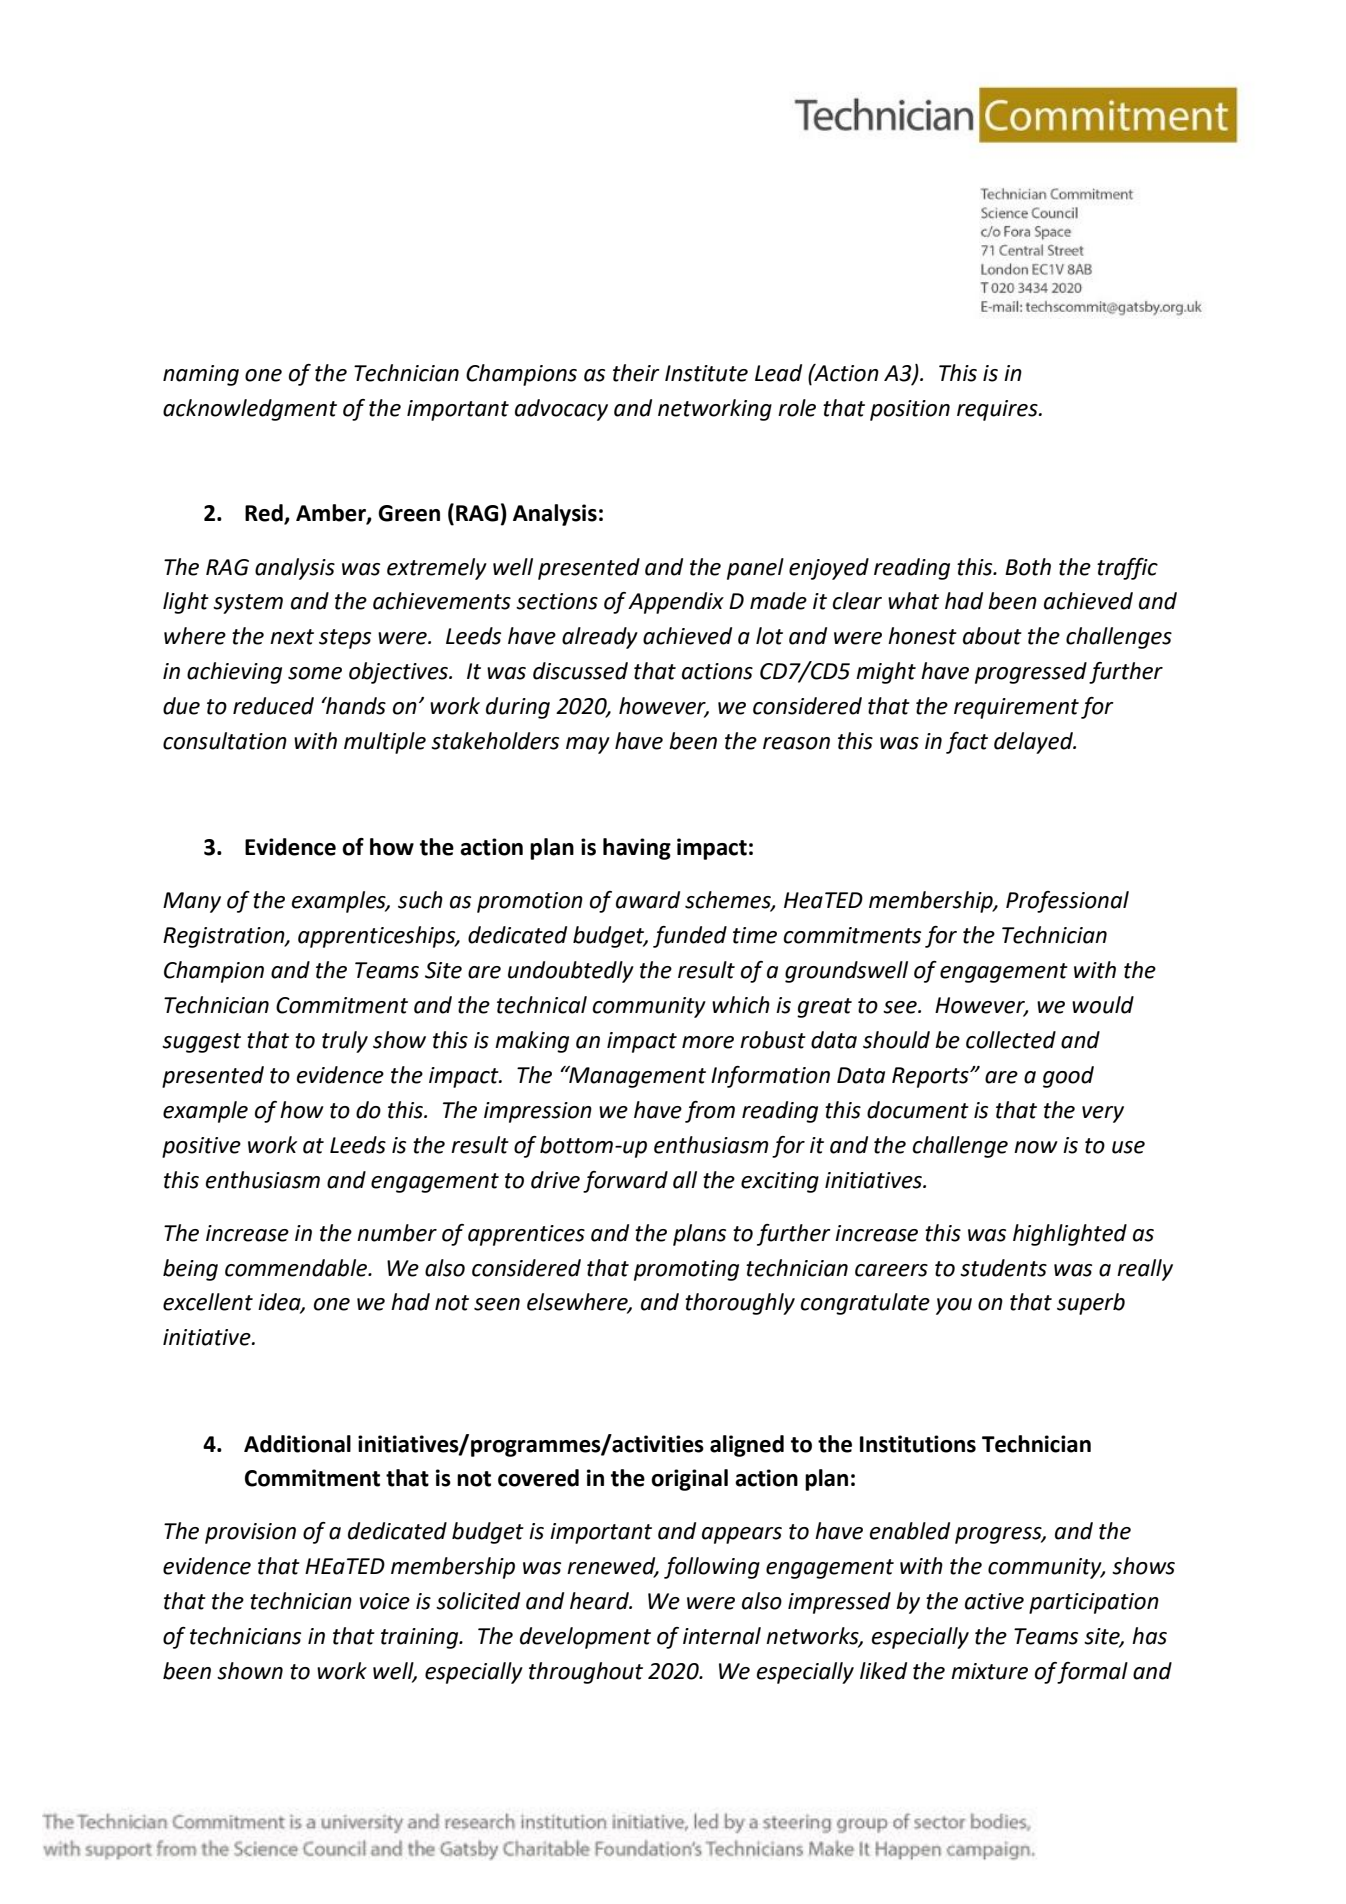  Describe the element at coordinates (708, 1042) in the document. I see `more` at that location.
